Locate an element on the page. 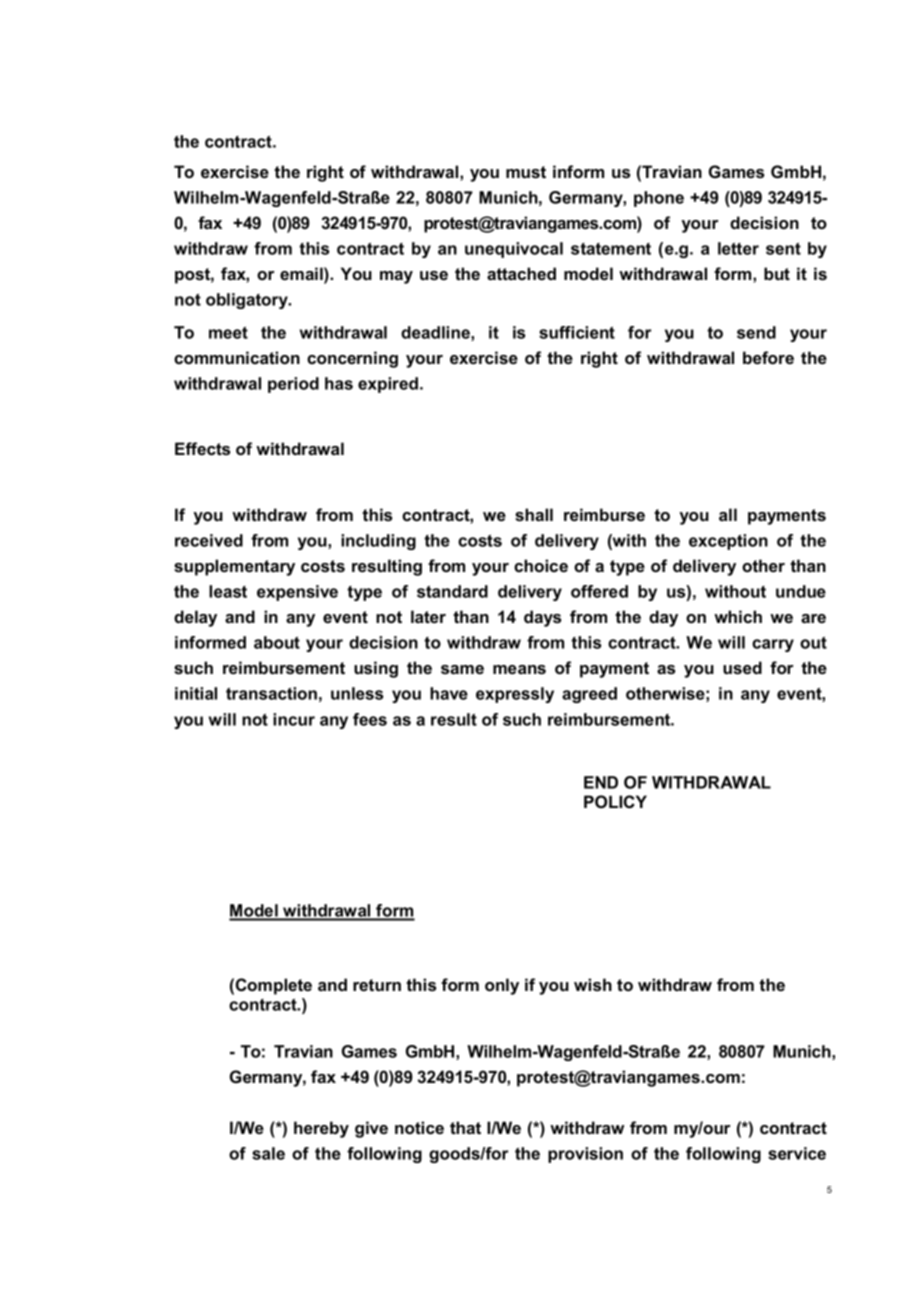 The image size is (924, 1308). letter is located at coordinates (738, 248).
